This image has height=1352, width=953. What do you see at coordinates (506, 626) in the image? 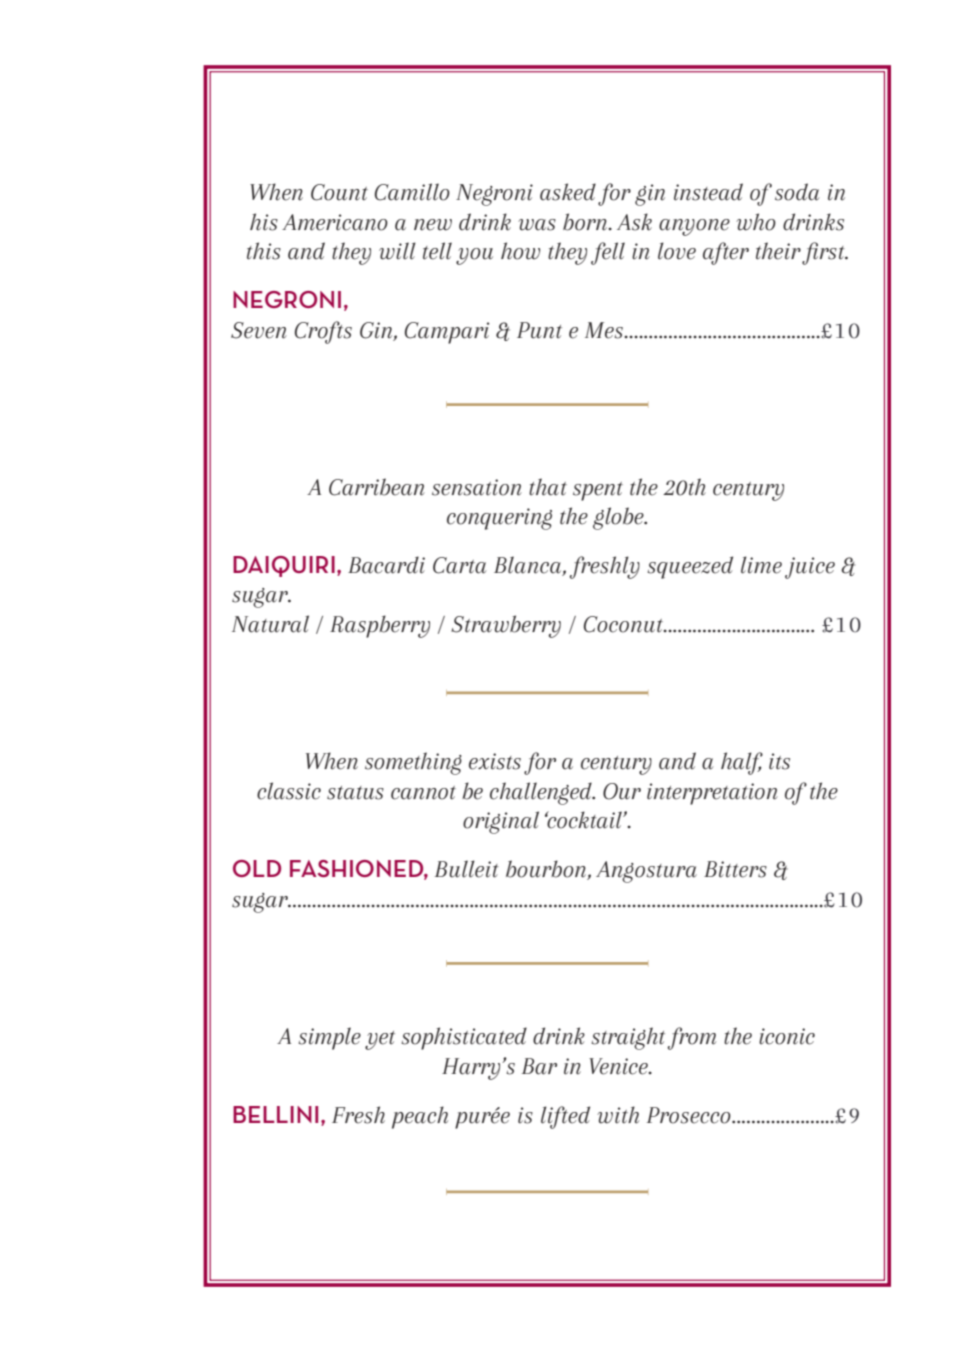
I see `Strawberry` at bounding box center [506, 626].
